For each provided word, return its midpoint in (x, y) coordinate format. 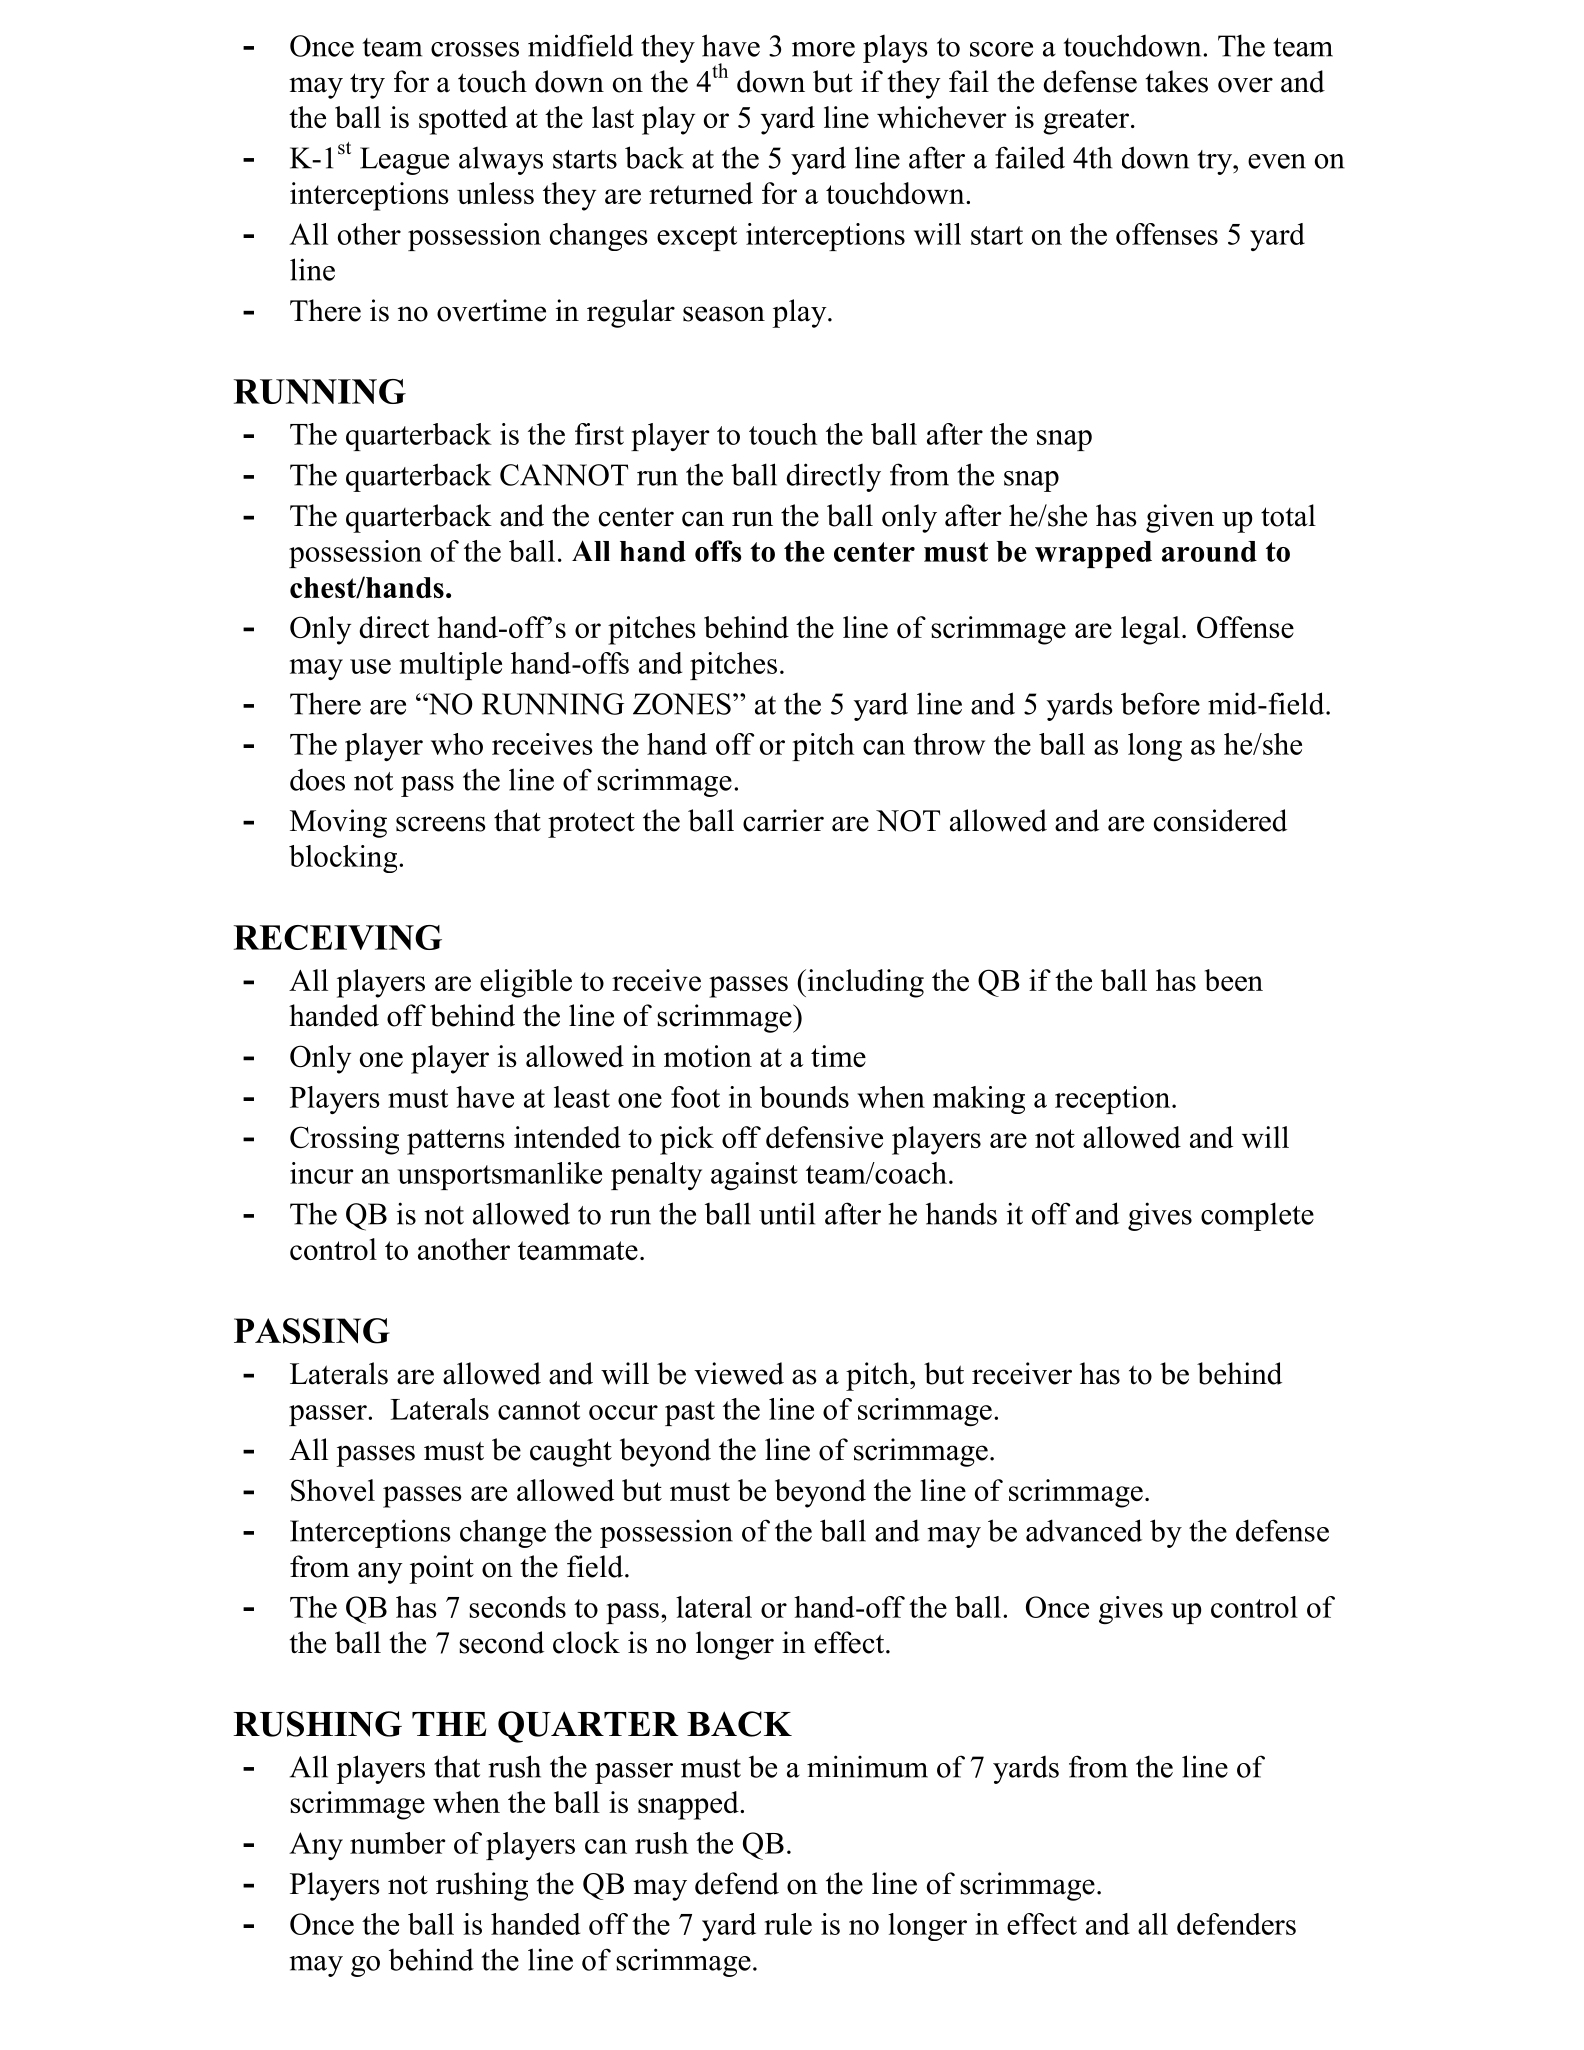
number (398, 1843)
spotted (463, 120)
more (823, 49)
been (1234, 980)
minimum (867, 1766)
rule (788, 1924)
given (1180, 518)
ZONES (682, 704)
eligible (526, 983)
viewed (739, 1373)
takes (1176, 81)
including (864, 983)
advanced (1084, 1530)
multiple (451, 666)
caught (571, 1452)
